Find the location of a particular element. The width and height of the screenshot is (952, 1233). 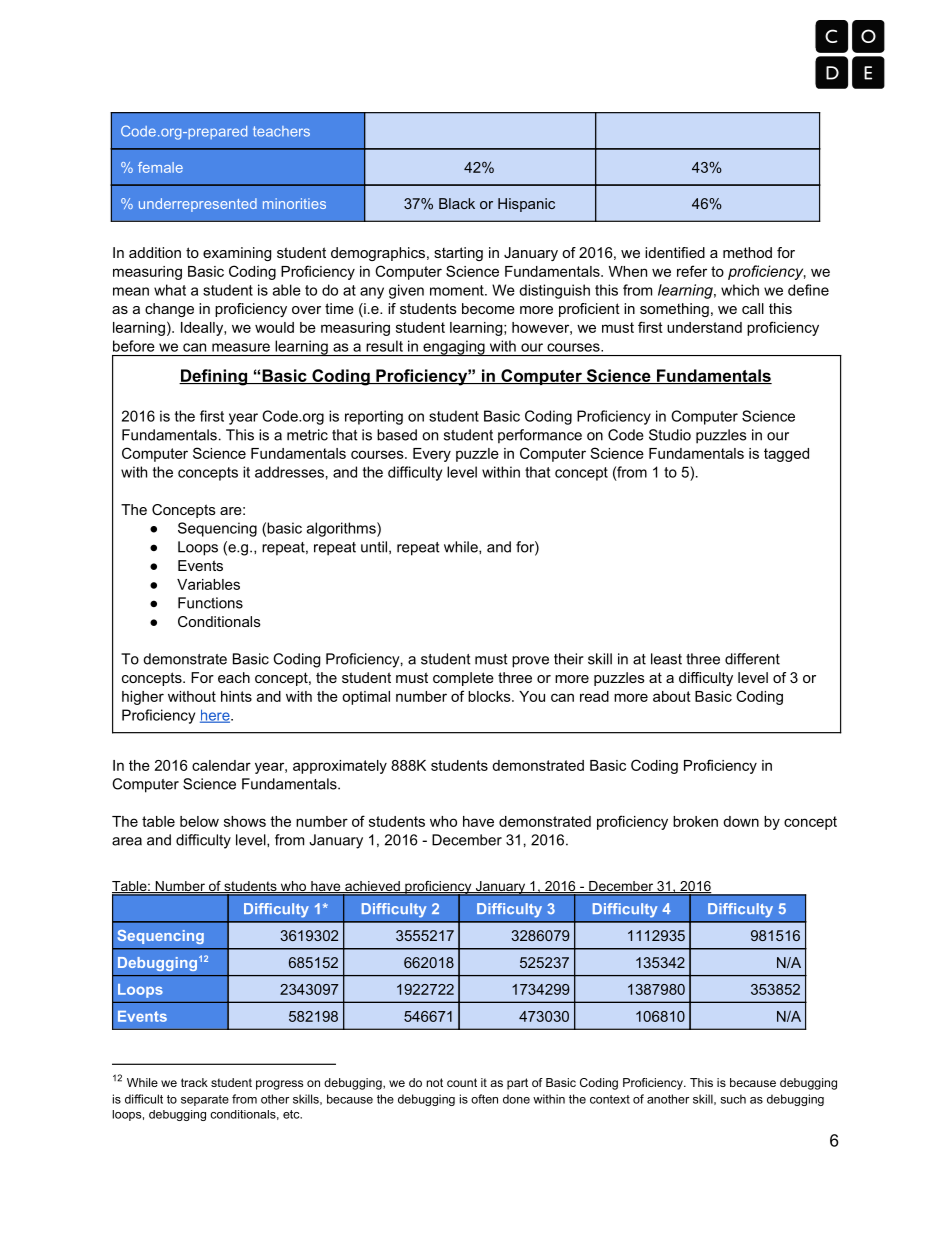

different is located at coordinates (752, 659).
